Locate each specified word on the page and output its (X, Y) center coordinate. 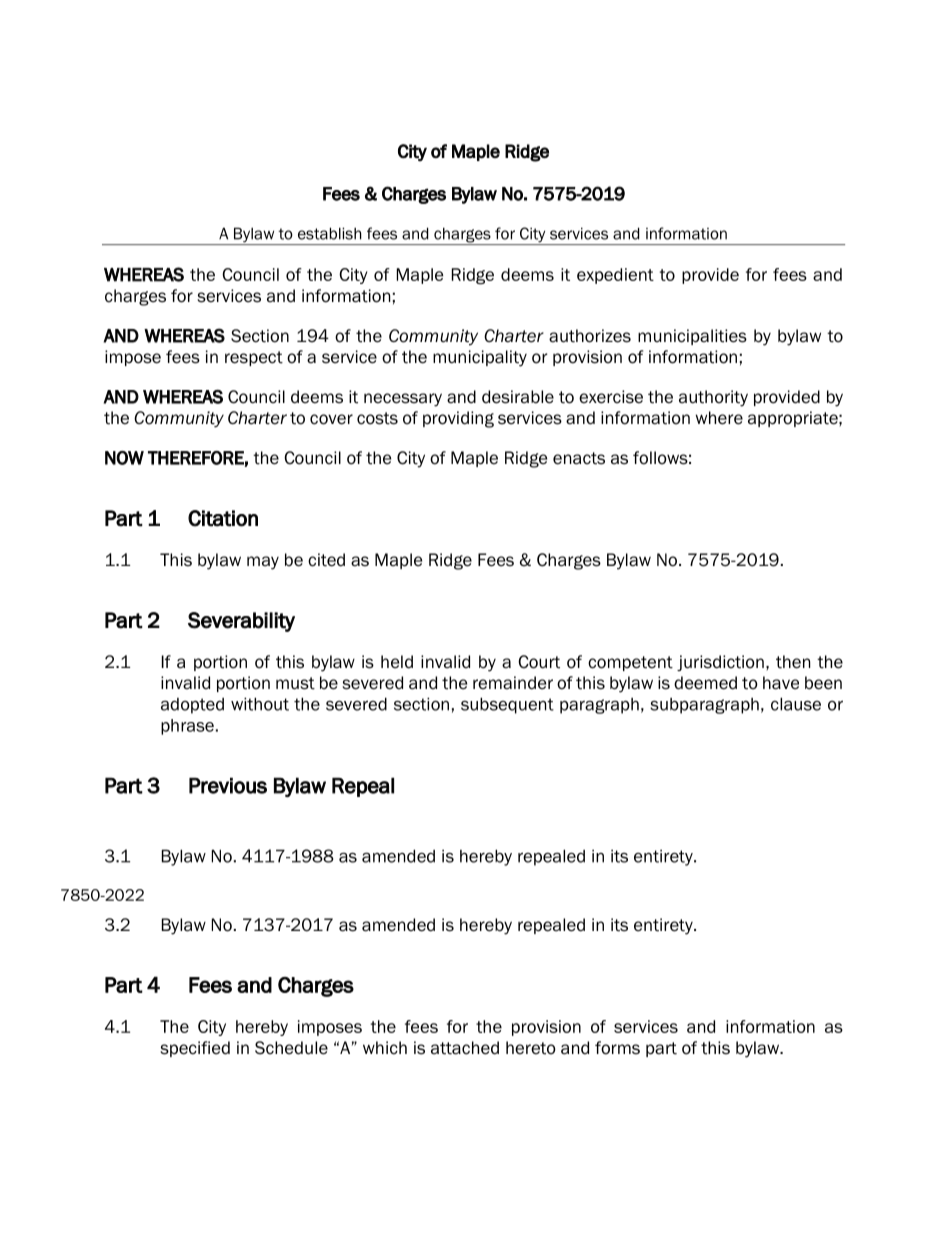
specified (195, 1049)
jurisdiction (720, 663)
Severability (241, 622)
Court (539, 662)
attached (465, 1048)
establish (330, 233)
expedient (615, 276)
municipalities (692, 337)
